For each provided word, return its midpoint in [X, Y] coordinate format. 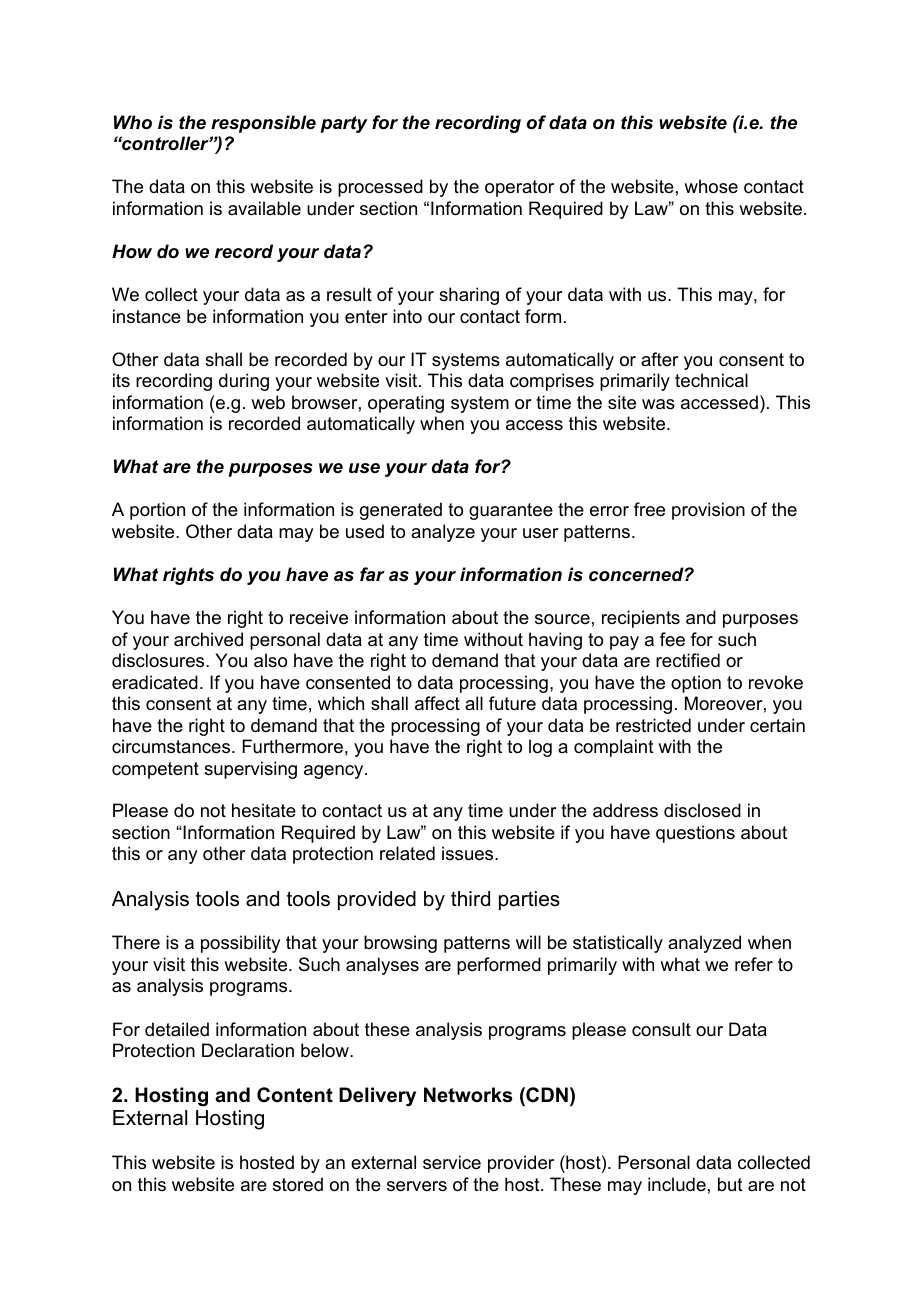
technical [711, 380]
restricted [653, 725]
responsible [263, 124]
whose [711, 186]
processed [380, 188]
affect [437, 703]
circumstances [172, 746]
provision [708, 511]
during [244, 382]
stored [298, 1184]
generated [401, 511]
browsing [400, 944]
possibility [240, 944]
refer [754, 964]
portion [157, 511]
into [407, 316]
